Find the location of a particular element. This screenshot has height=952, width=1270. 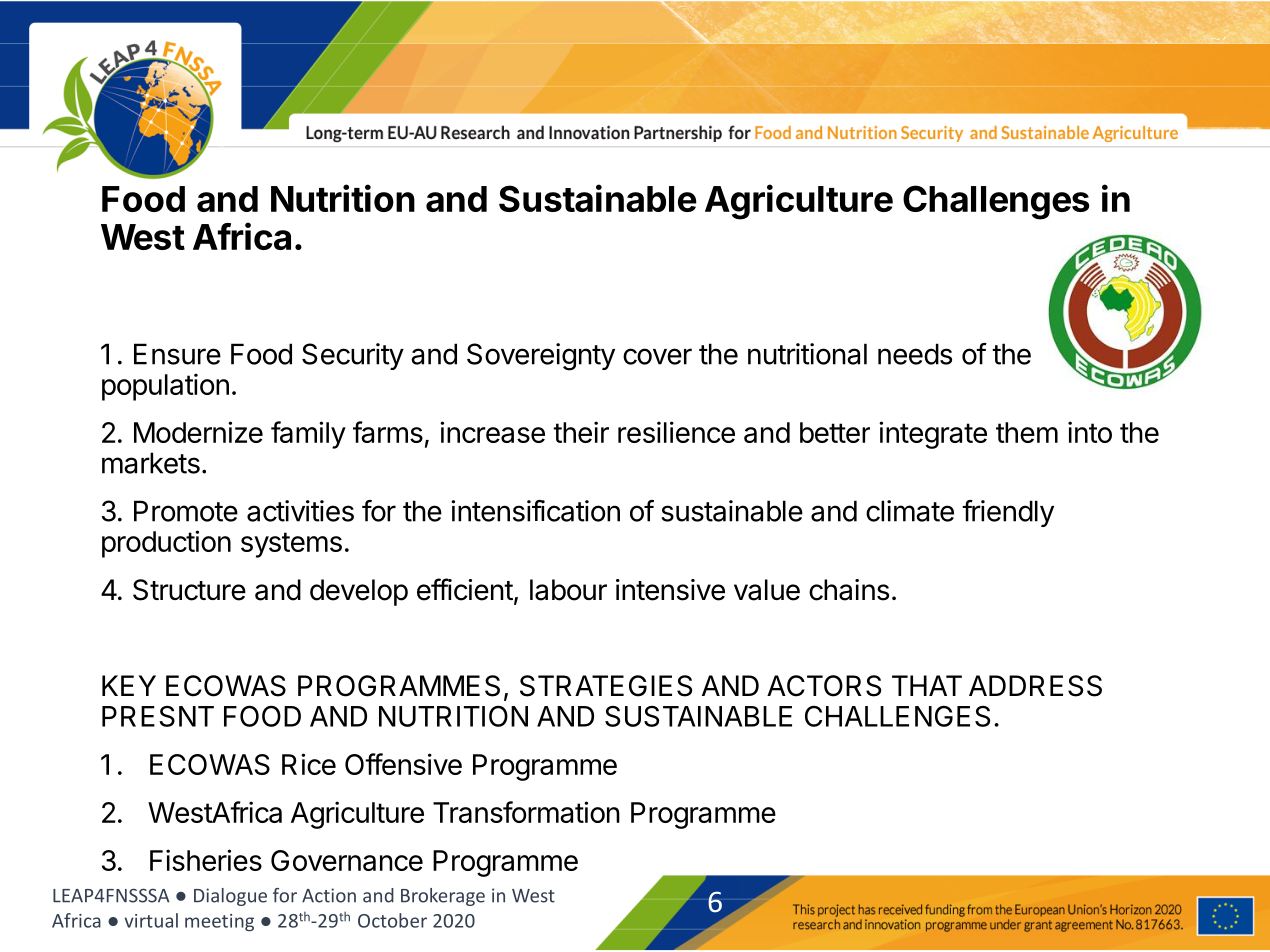

friendly is located at coordinates (1008, 513).
